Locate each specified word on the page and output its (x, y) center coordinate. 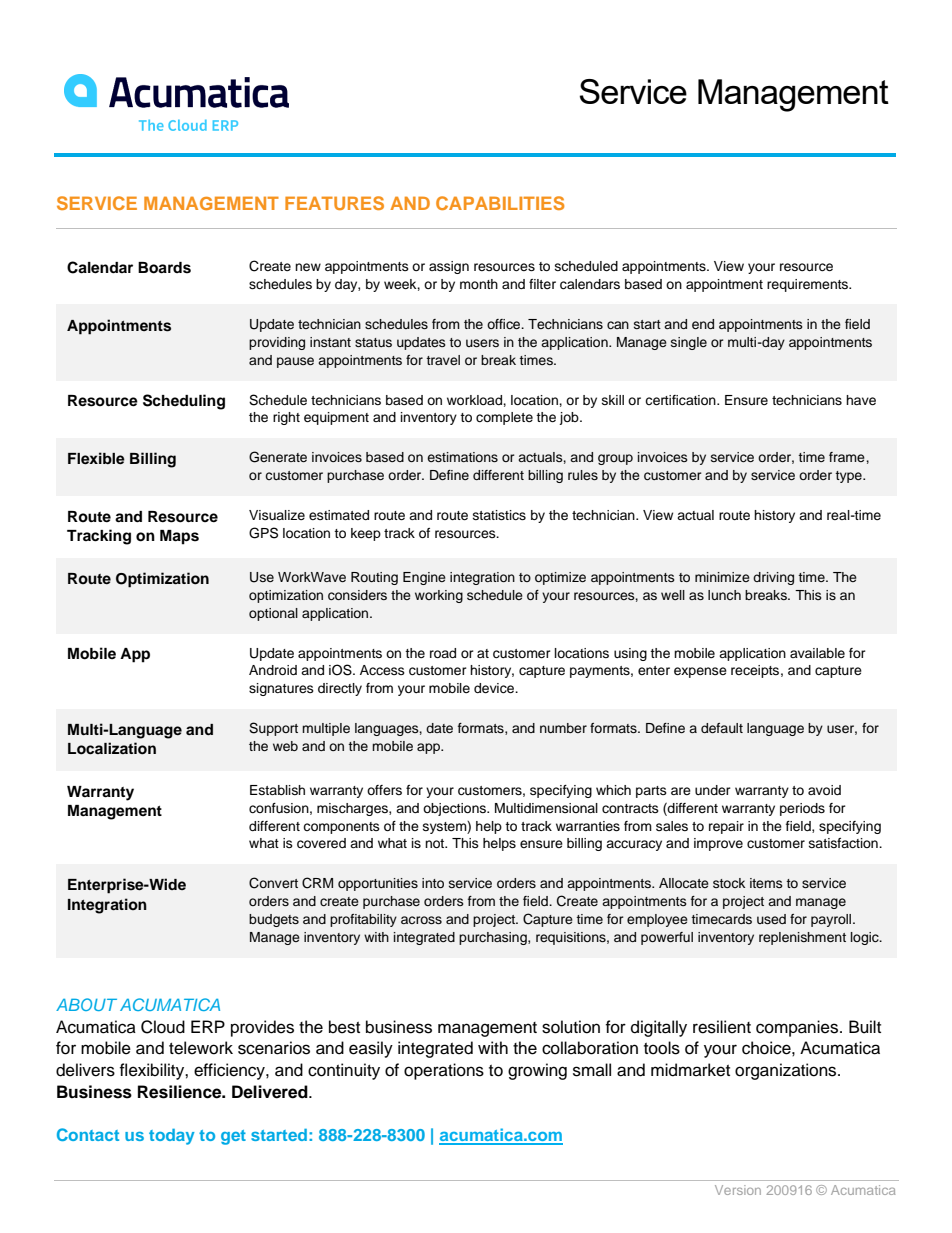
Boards (164, 268)
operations (444, 1071)
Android (273, 670)
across (421, 920)
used (771, 919)
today (172, 1137)
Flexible (96, 458)
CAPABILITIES (500, 203)
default (722, 728)
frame (848, 457)
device (495, 688)
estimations (462, 457)
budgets (274, 920)
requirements (809, 285)
